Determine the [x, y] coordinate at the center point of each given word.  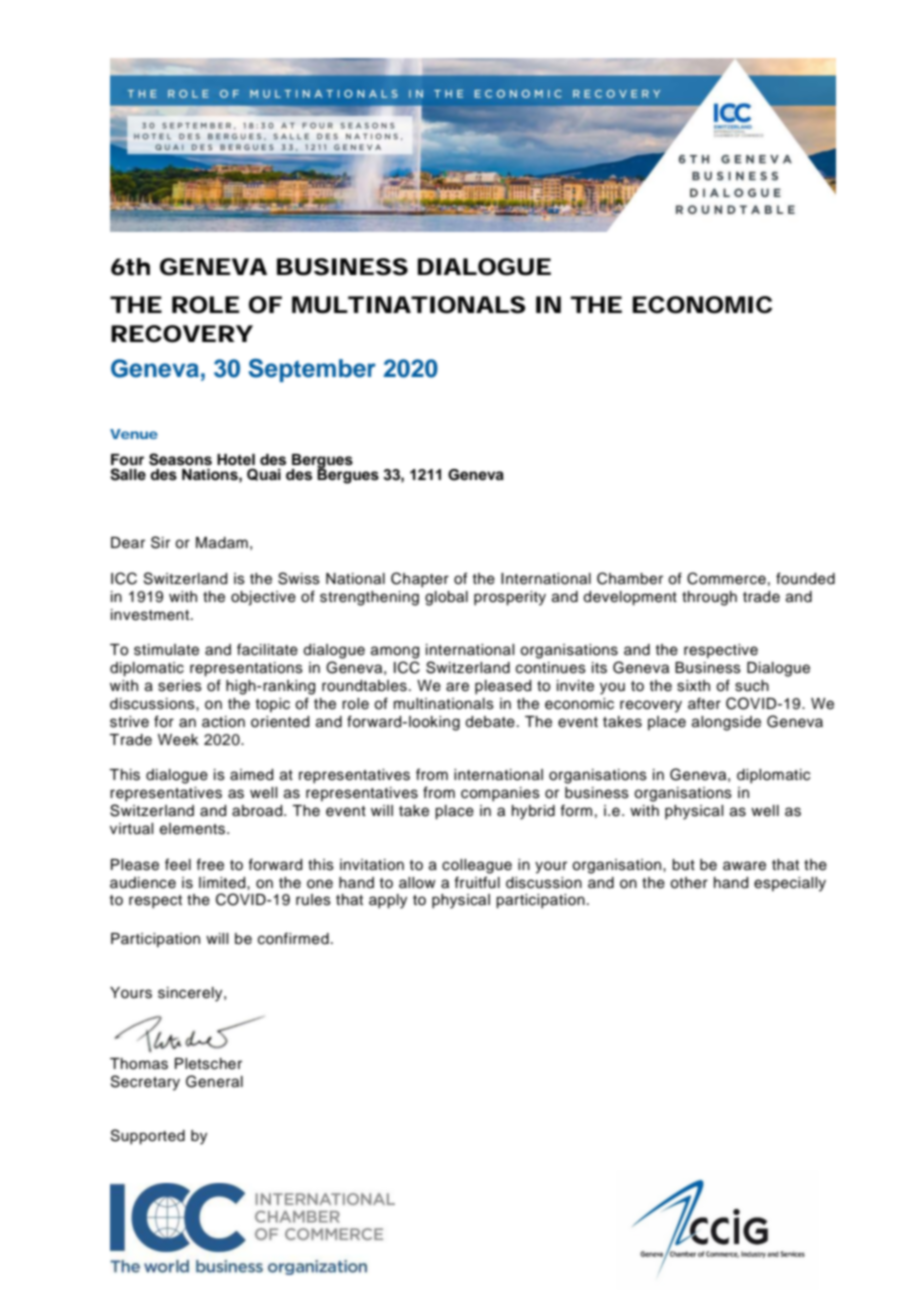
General [214, 1081]
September [312, 370]
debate [490, 722]
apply [388, 901]
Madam [222, 543]
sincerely [191, 994]
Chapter [420, 579]
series [180, 686]
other [689, 883]
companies [500, 794]
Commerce [726, 578]
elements [194, 829]
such [752, 686]
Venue [134, 434]
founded [805, 578]
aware [744, 866]
